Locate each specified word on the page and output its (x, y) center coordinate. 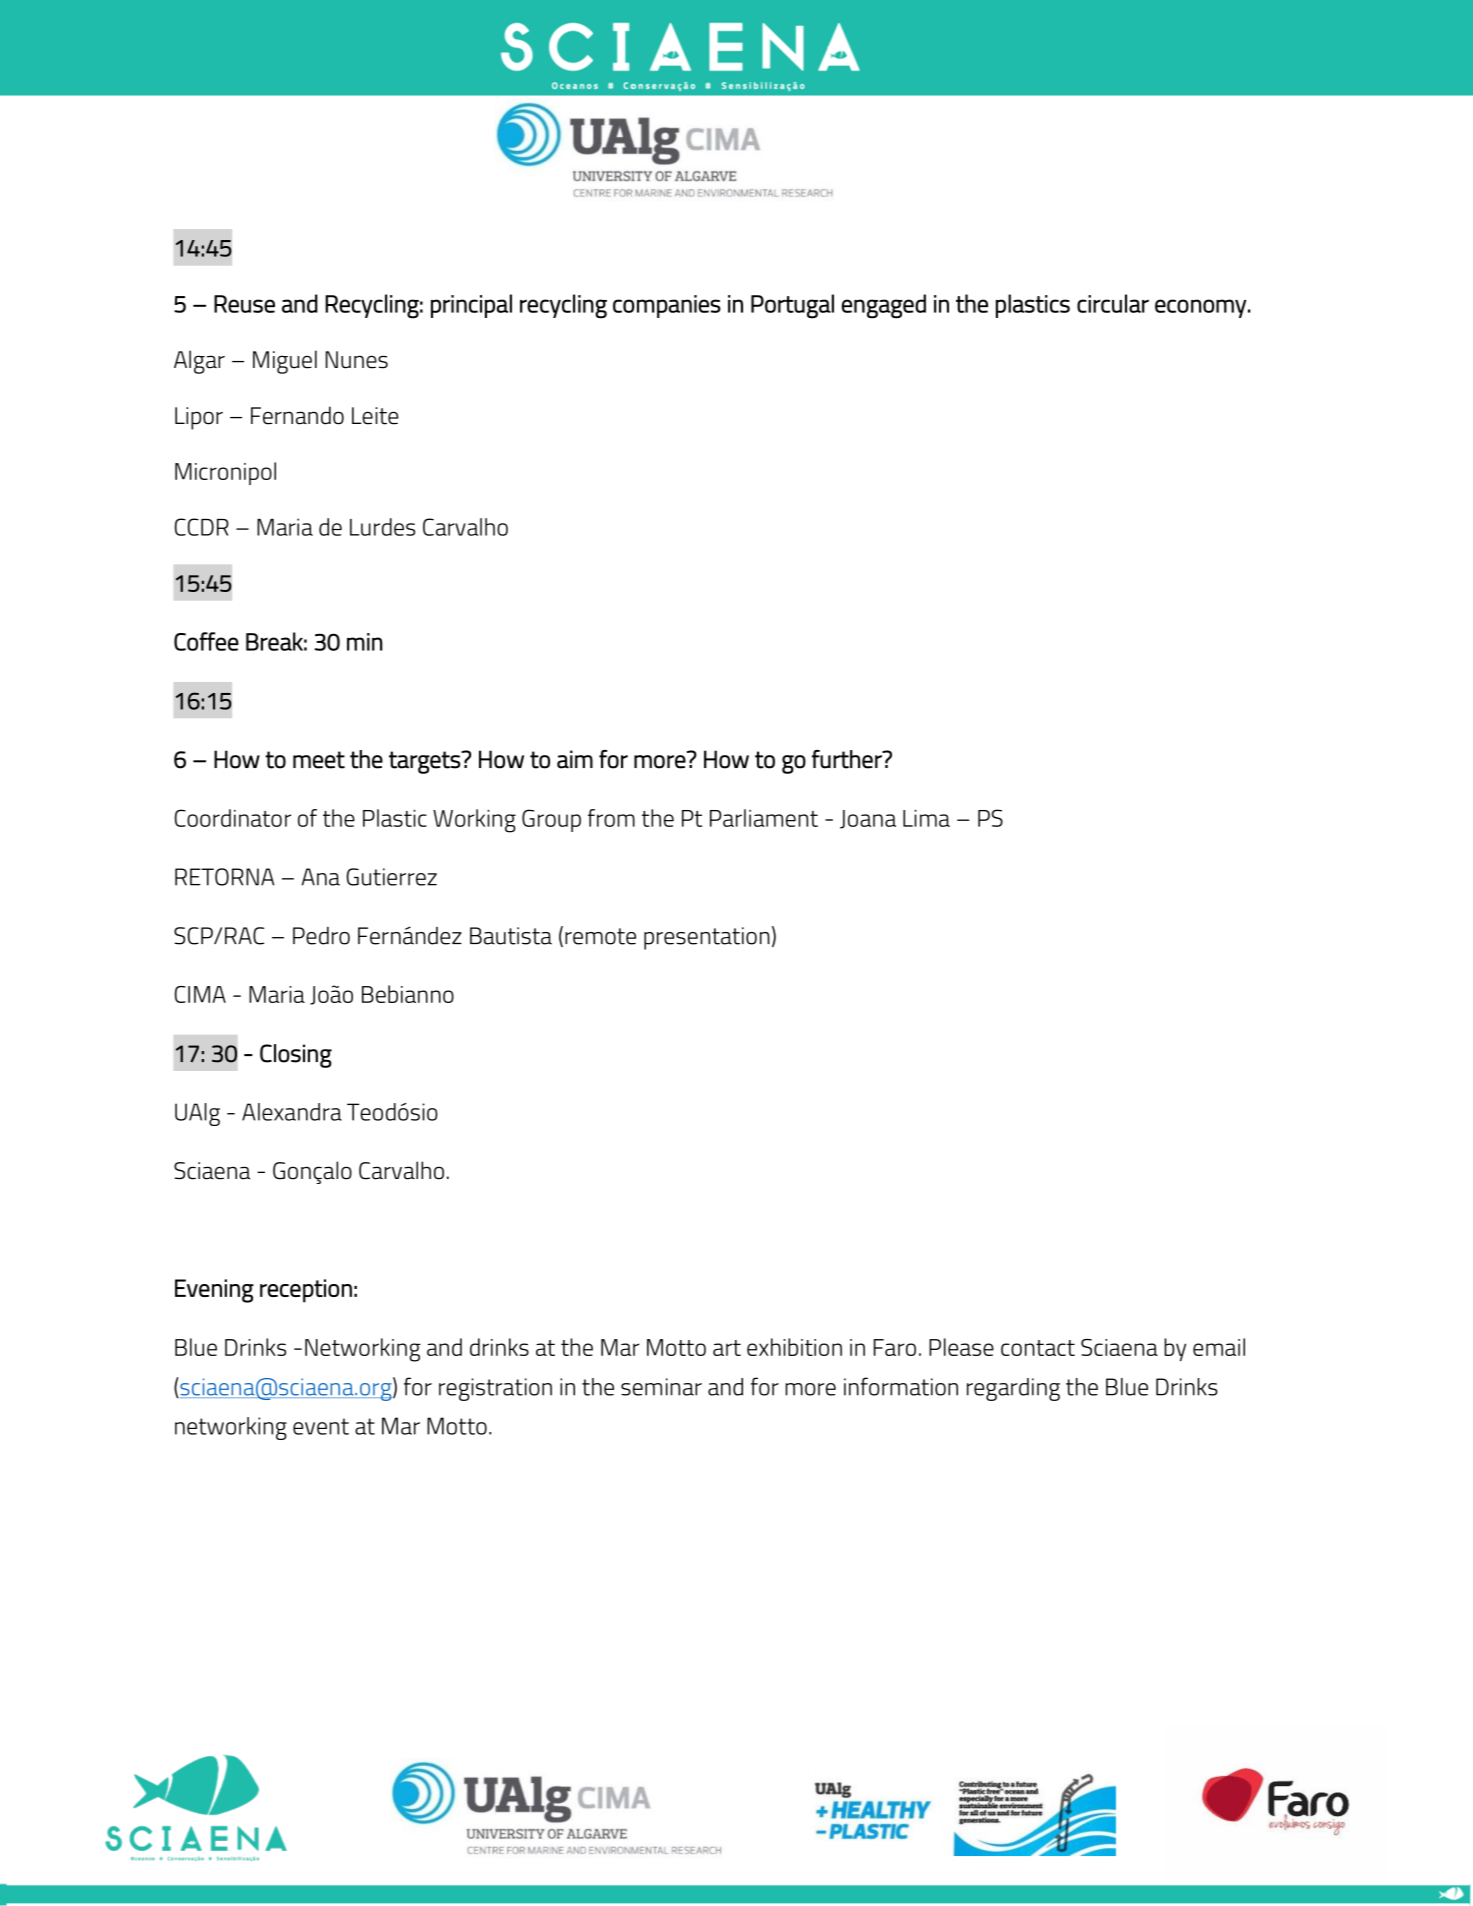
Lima (926, 818)
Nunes (357, 360)
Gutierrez (392, 877)
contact (1038, 1348)
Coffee (206, 641)
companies (667, 306)
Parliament (764, 818)
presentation (707, 938)
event (321, 1426)
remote (600, 936)
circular (1113, 303)
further (848, 759)
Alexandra (292, 1112)
